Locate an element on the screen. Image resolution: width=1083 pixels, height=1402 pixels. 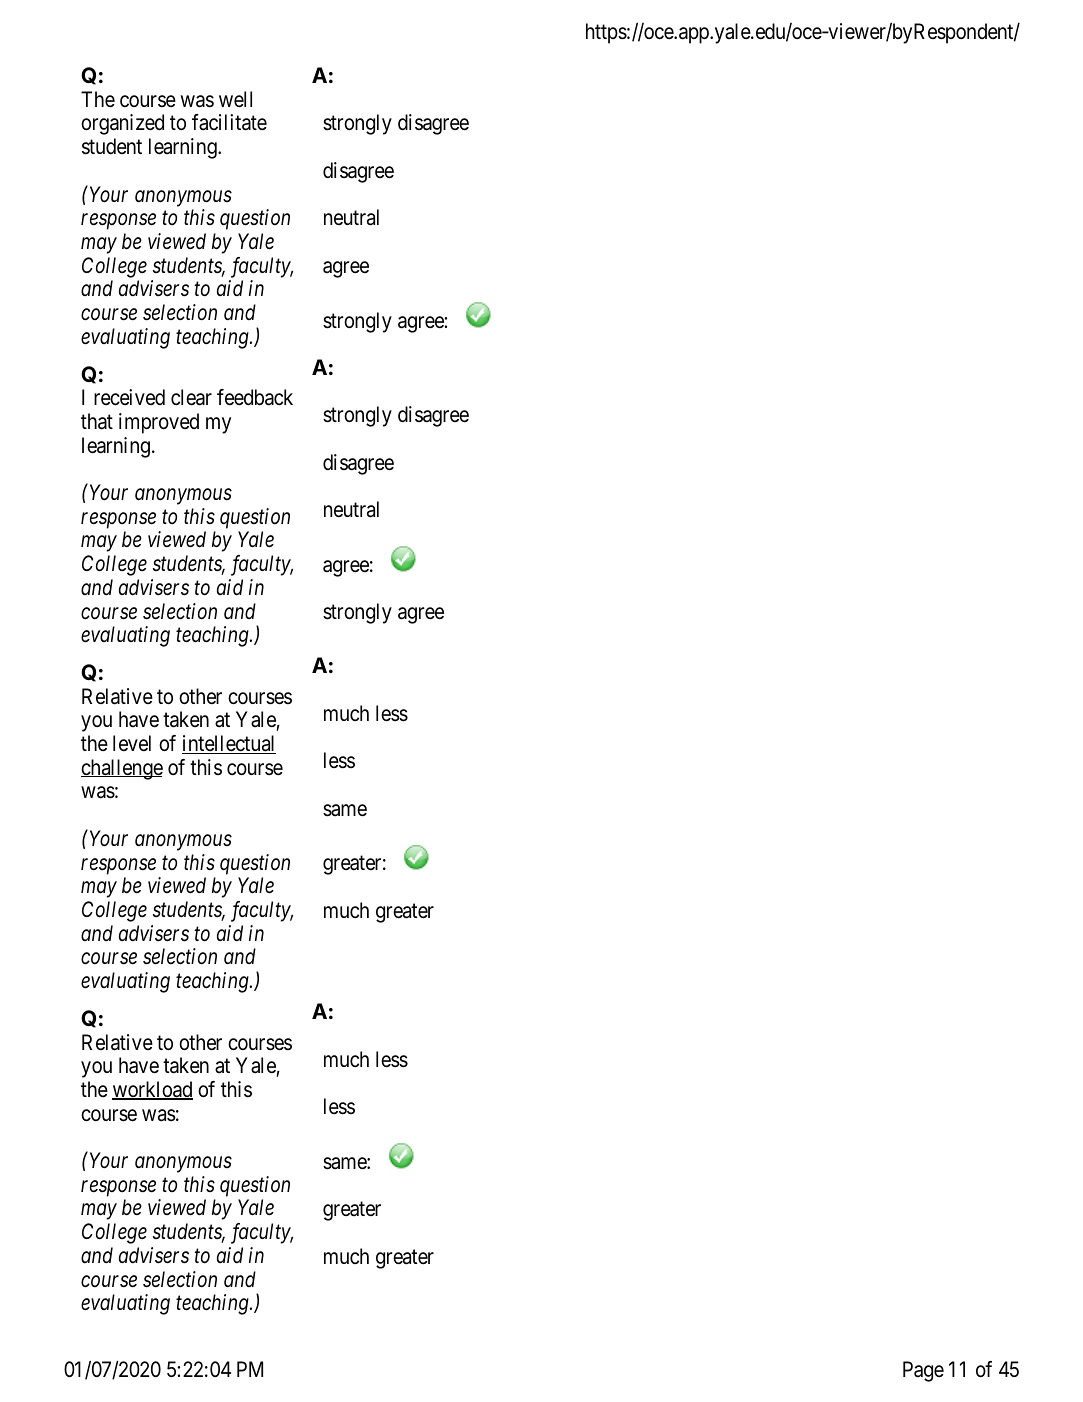
well is located at coordinates (235, 99).
